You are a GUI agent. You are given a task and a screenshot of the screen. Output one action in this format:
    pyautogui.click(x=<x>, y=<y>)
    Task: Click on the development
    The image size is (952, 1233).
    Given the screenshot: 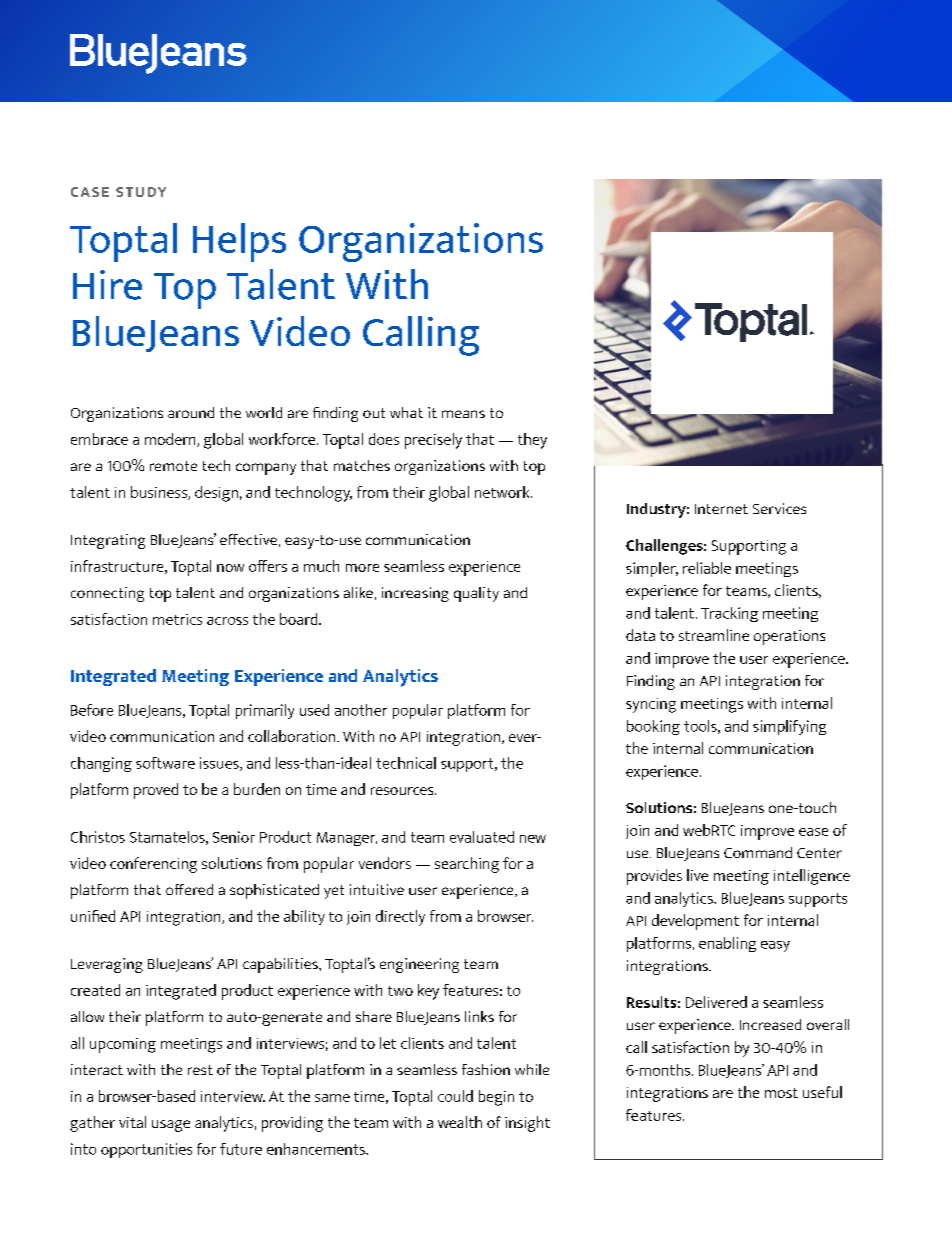 What is the action you would take?
    pyautogui.click(x=695, y=922)
